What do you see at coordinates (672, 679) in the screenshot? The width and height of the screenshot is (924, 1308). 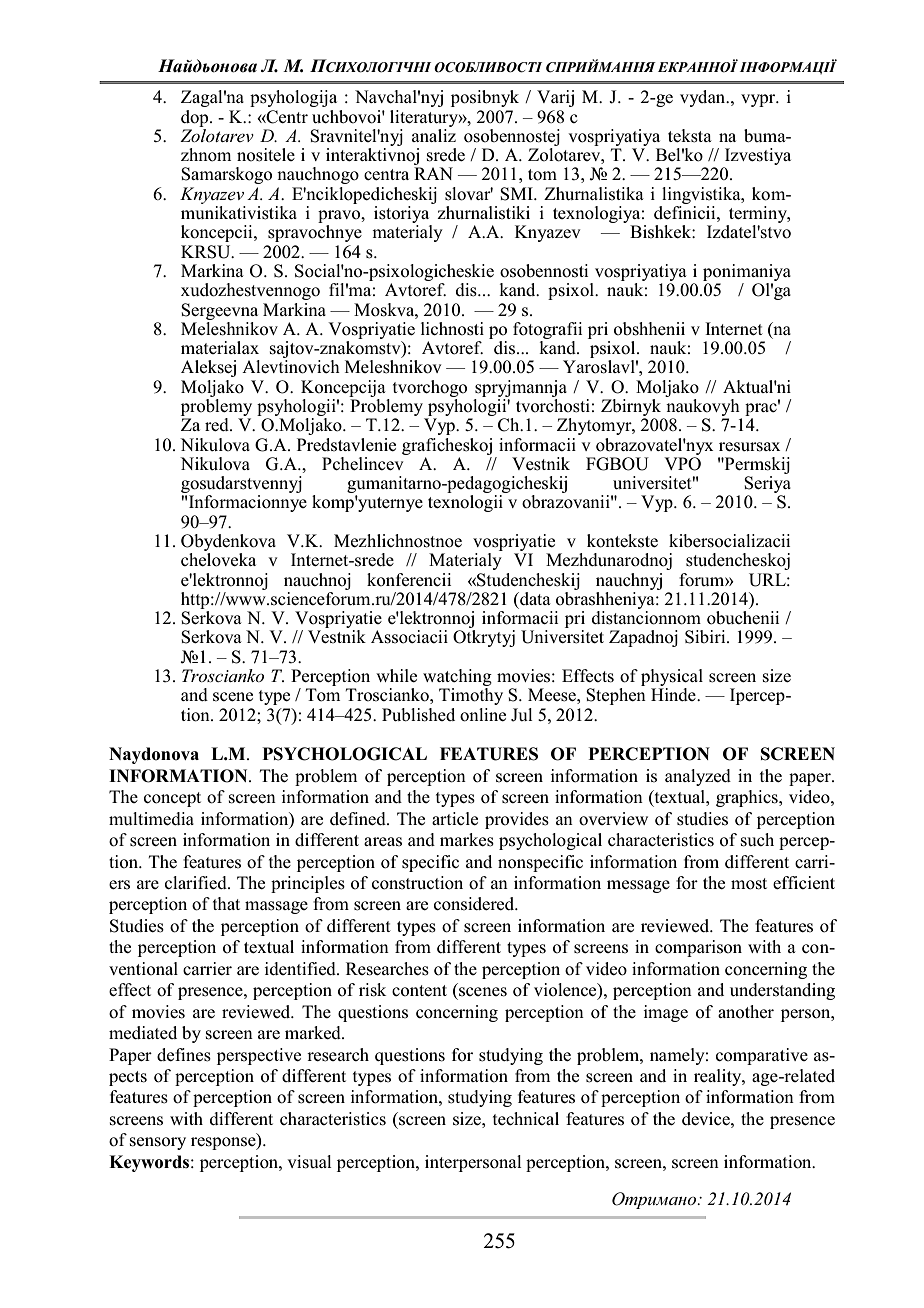 I see `physical` at bounding box center [672, 679].
